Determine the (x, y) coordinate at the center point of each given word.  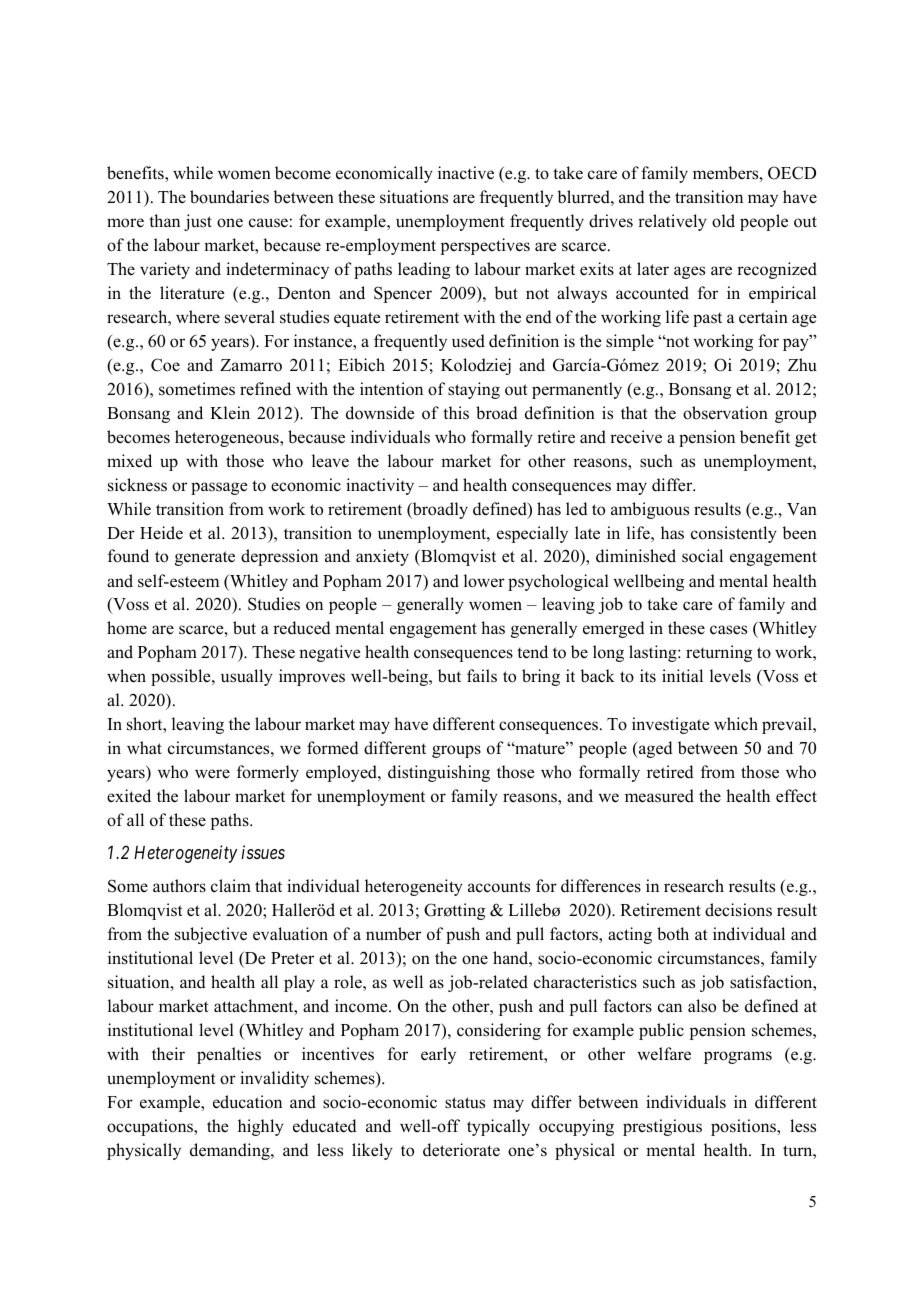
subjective (211, 935)
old (723, 221)
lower (484, 581)
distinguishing (439, 773)
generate (205, 558)
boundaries (229, 197)
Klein (230, 413)
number (393, 934)
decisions (738, 910)
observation (725, 413)
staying (474, 390)
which (736, 724)
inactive (466, 173)
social (702, 556)
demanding (231, 1151)
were (212, 774)
